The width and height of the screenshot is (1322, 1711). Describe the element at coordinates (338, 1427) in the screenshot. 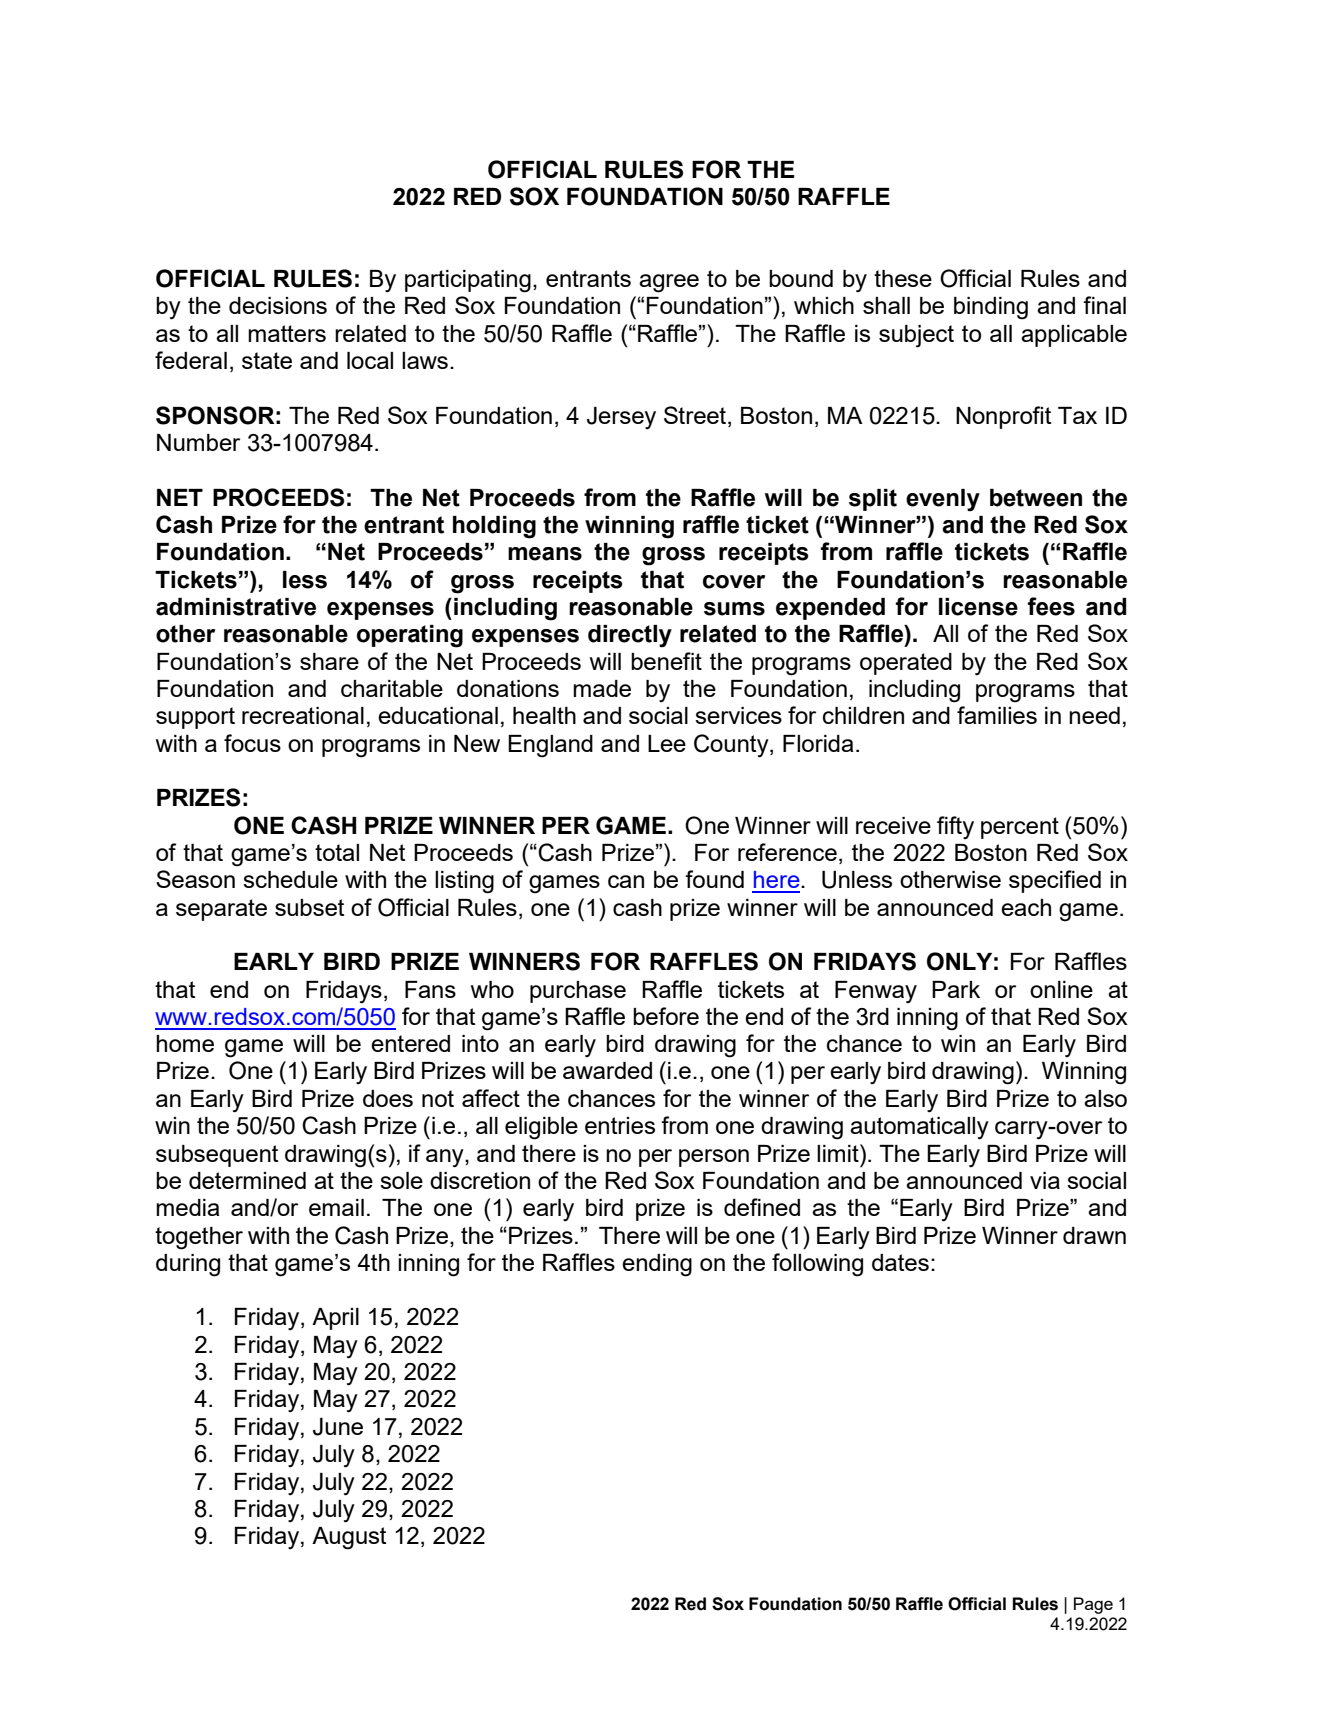

I see `June` at that location.
